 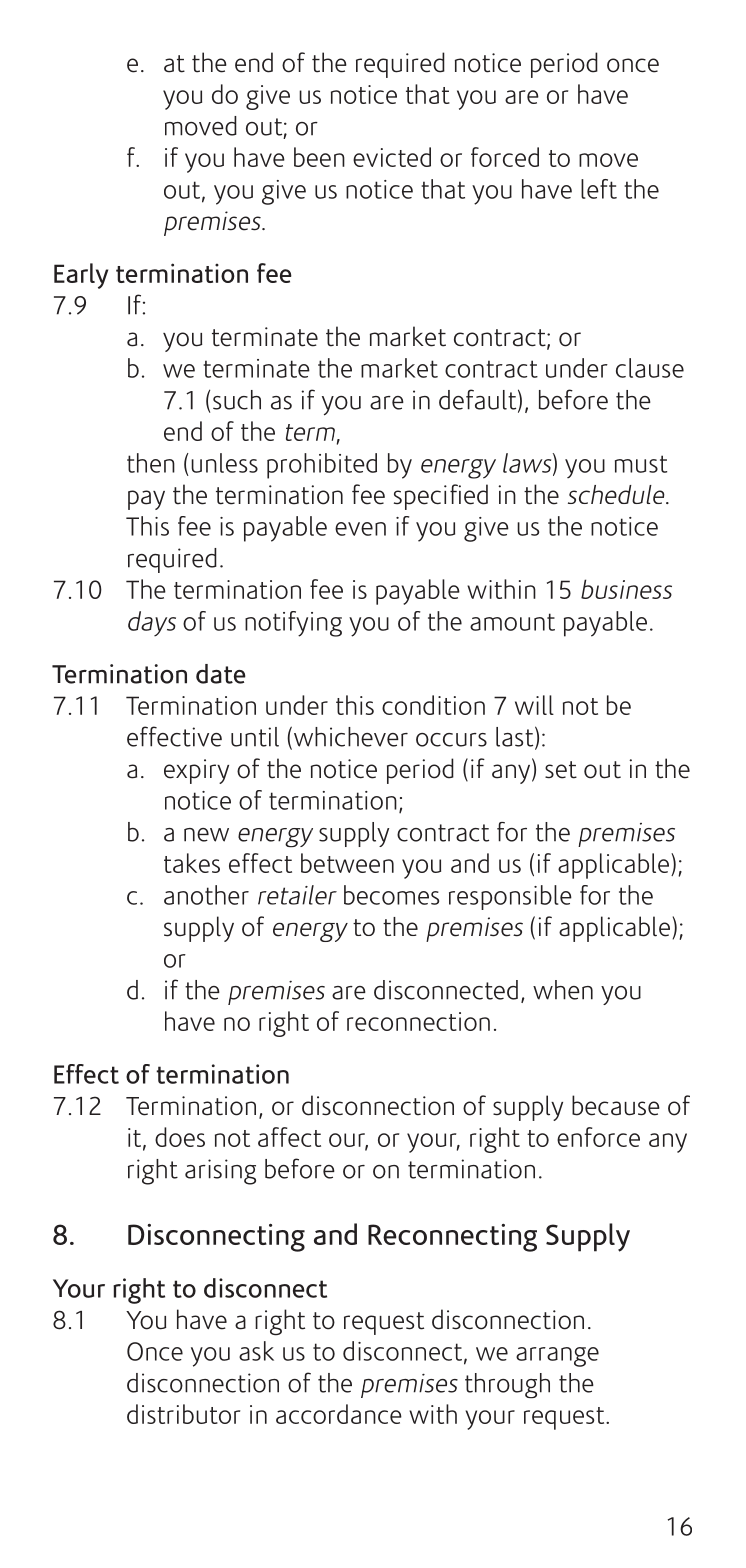 I want to click on accordance, so click(x=339, y=1414).
